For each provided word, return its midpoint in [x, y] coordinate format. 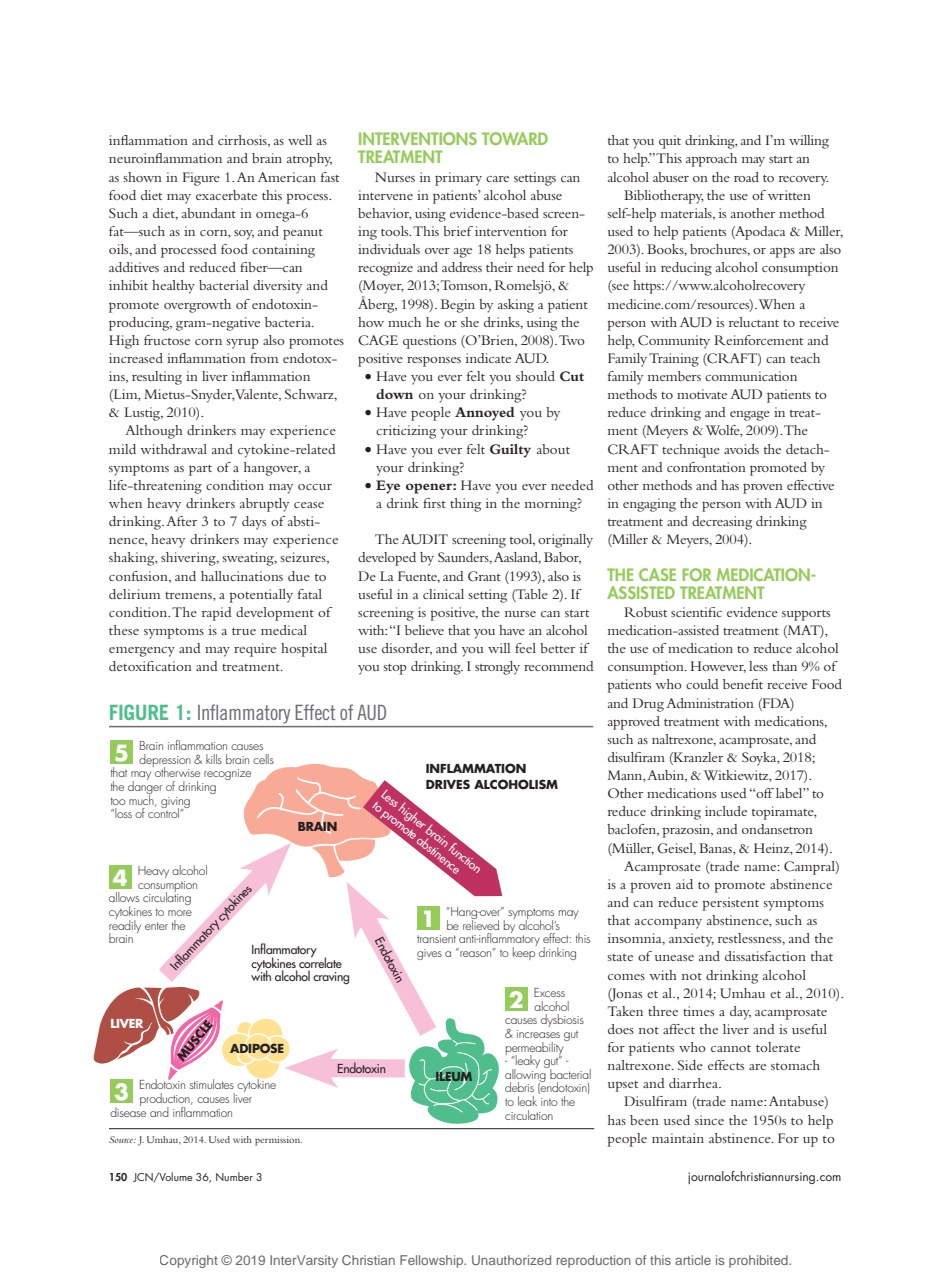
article [693, 1260]
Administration [710, 703]
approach [711, 160]
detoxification [150, 666]
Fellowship [433, 1261]
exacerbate [226, 195]
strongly [497, 668]
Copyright [189, 1261]
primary [458, 179]
